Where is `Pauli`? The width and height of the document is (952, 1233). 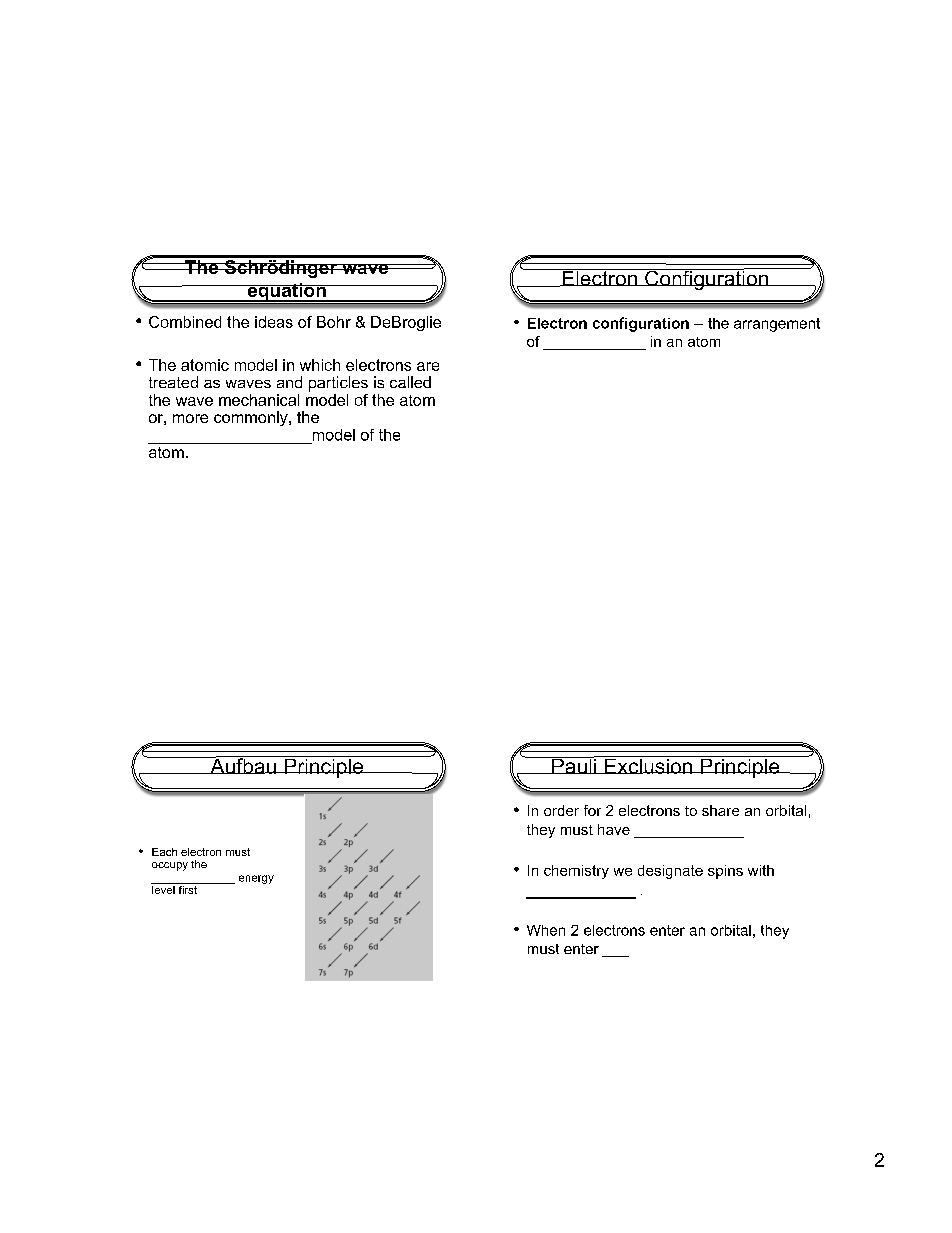
Pauli is located at coordinates (574, 765).
